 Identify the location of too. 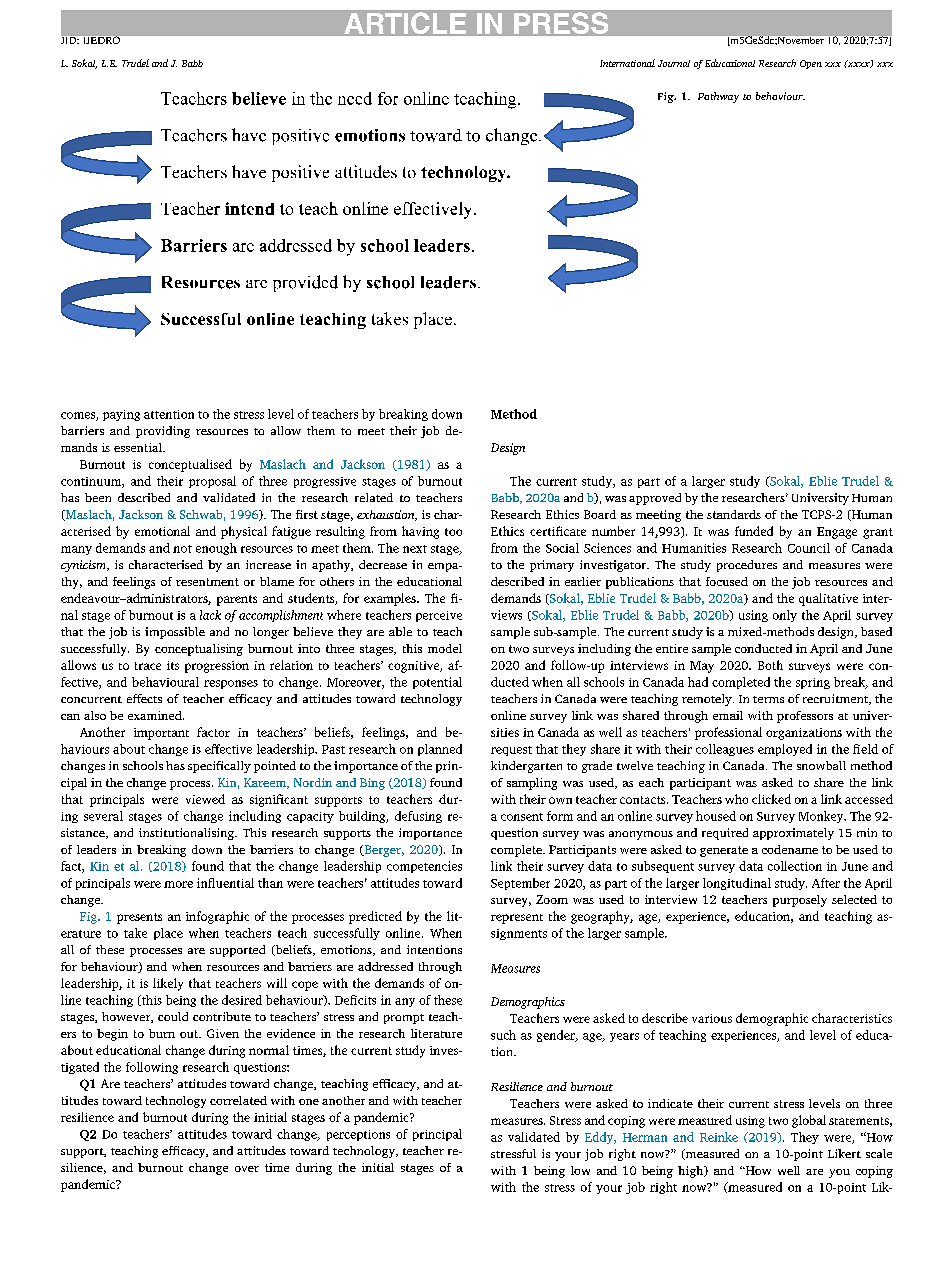
(453, 532).
